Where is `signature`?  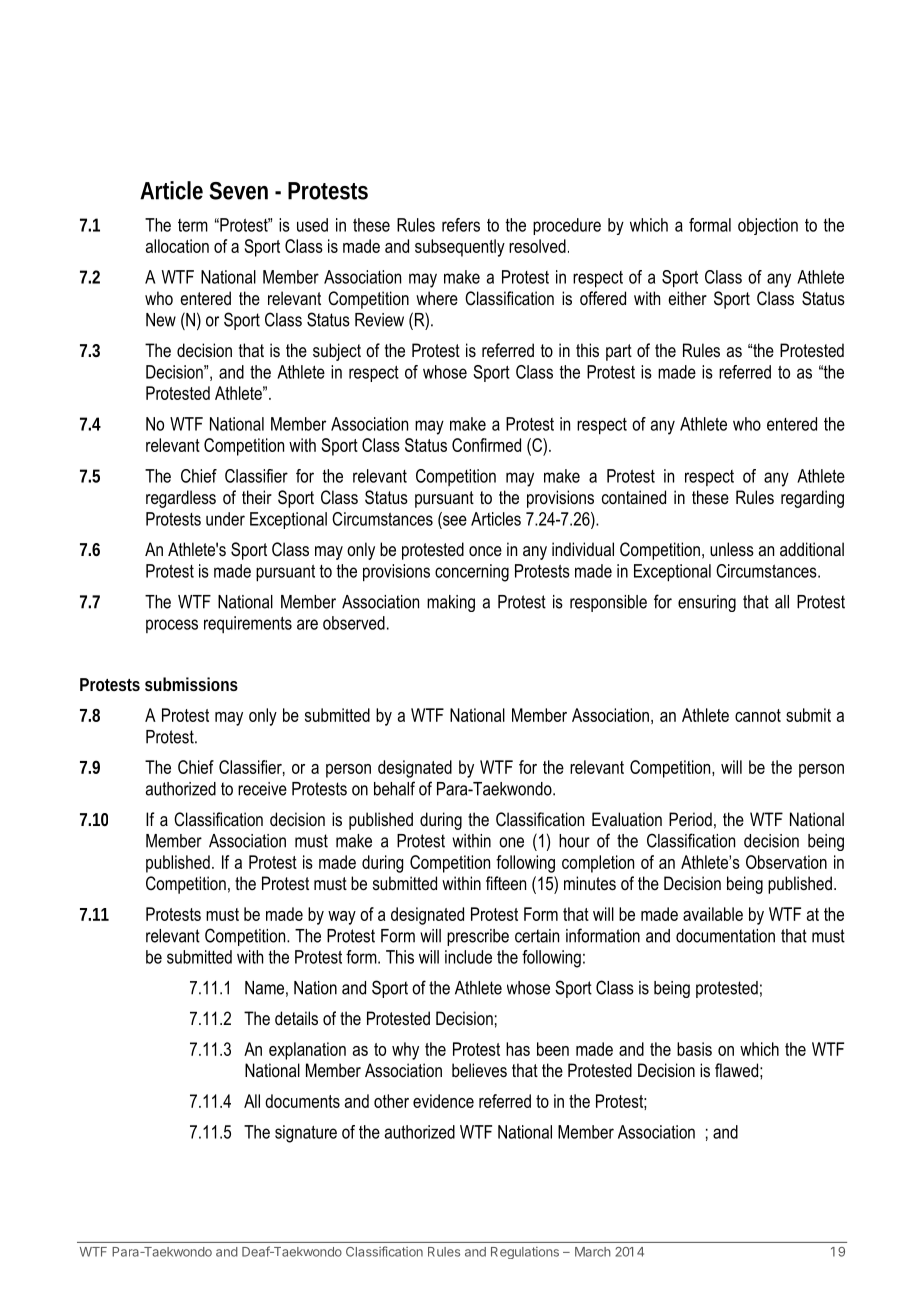
signature is located at coordinates (306, 1134).
